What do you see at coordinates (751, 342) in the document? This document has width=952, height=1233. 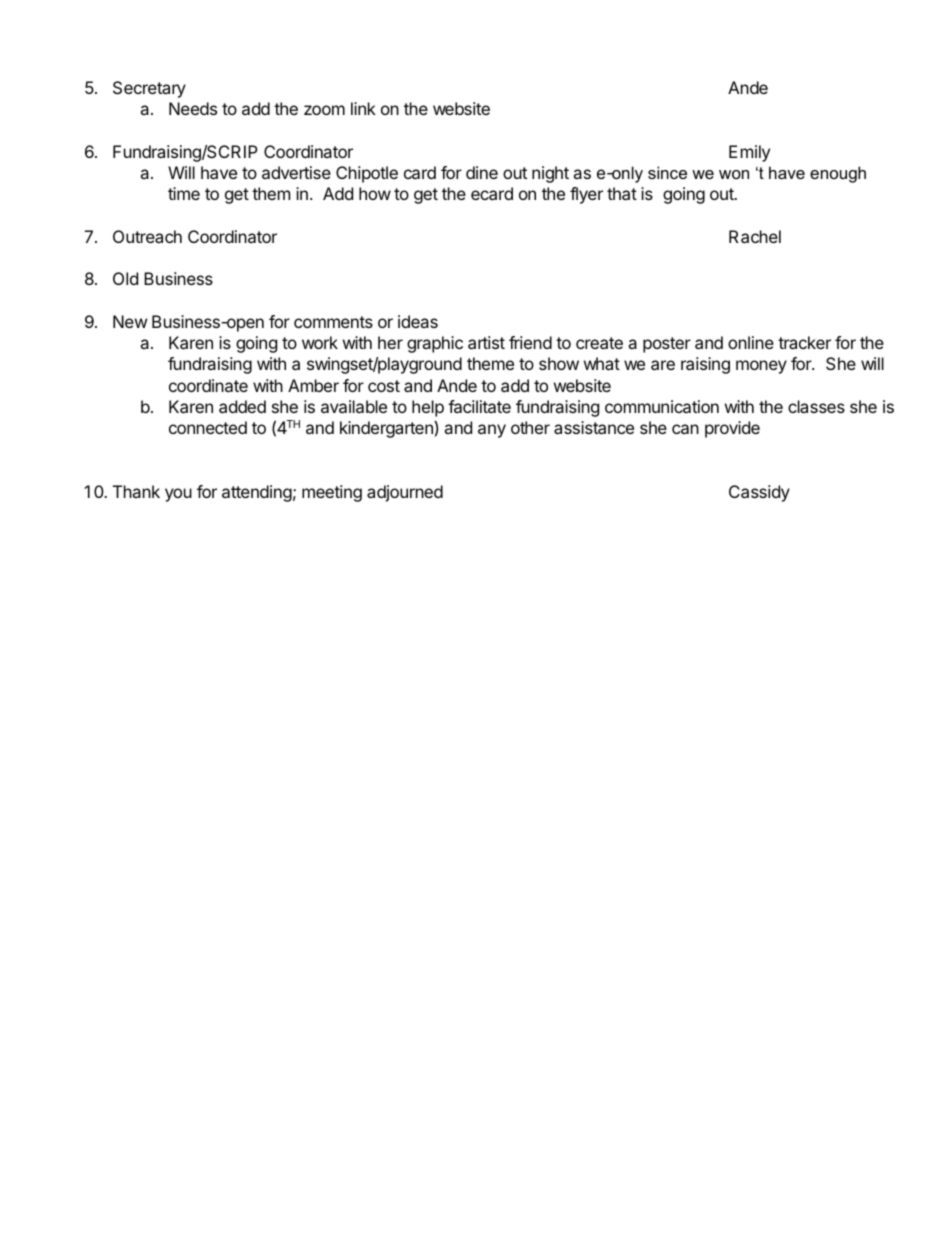 I see `online` at bounding box center [751, 342].
